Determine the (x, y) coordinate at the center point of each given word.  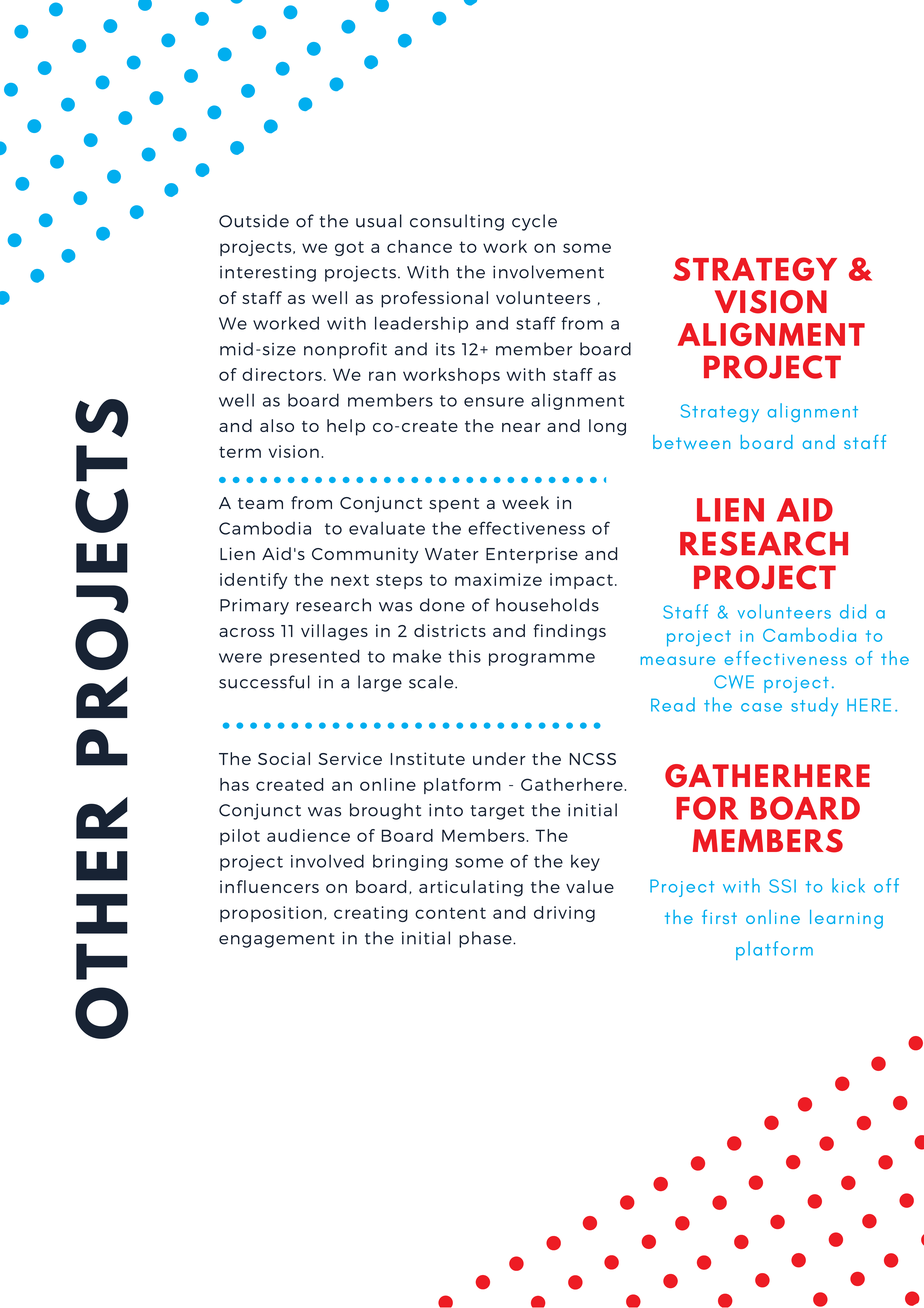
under (499, 758)
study (814, 706)
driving (564, 914)
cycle (534, 222)
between (691, 442)
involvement (548, 272)
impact (581, 581)
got (349, 248)
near (521, 427)
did (853, 611)
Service (350, 758)
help (346, 427)
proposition (271, 914)
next (350, 580)
